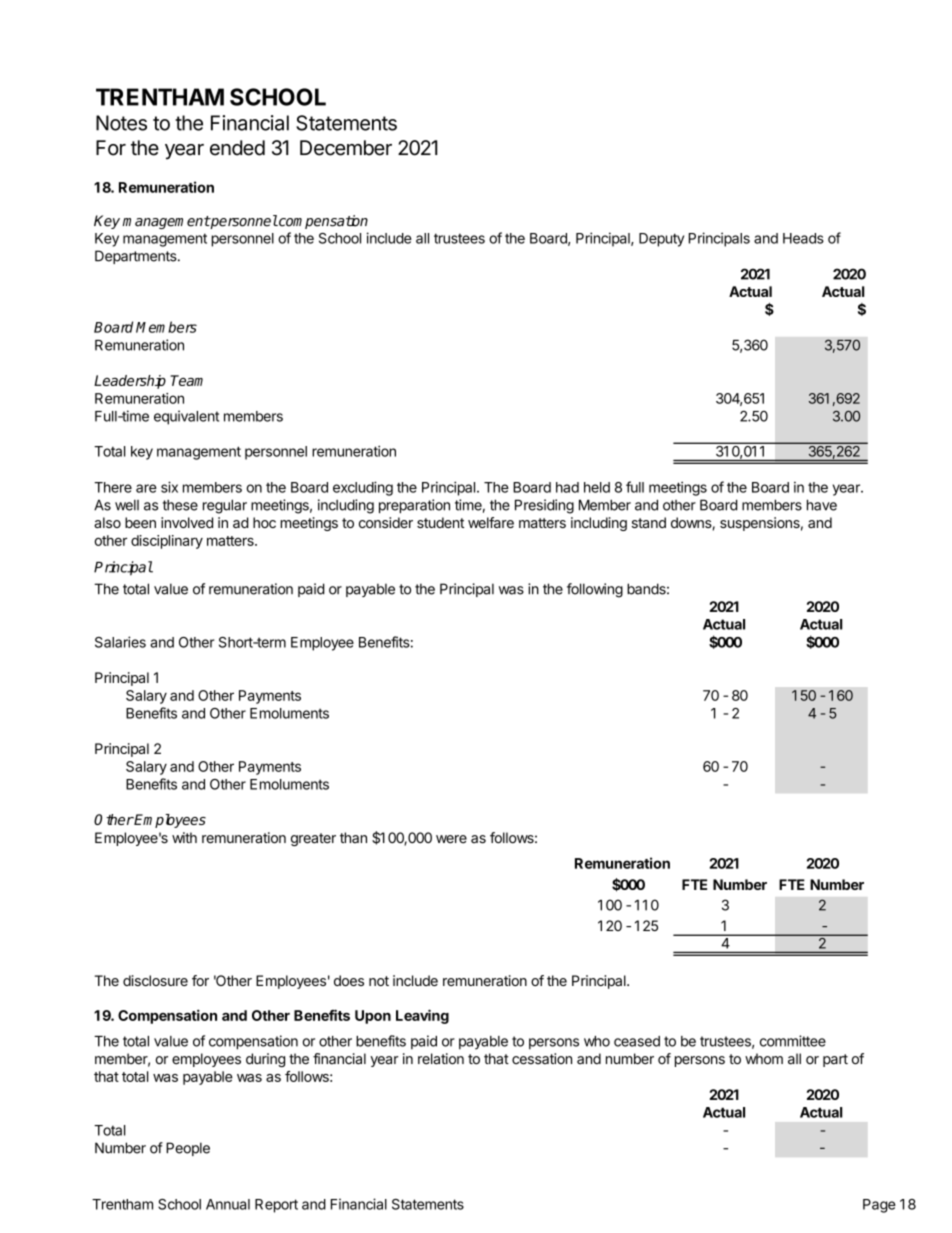 The height and width of the screenshot is (1233, 952). I want to click on stand, so click(649, 522).
